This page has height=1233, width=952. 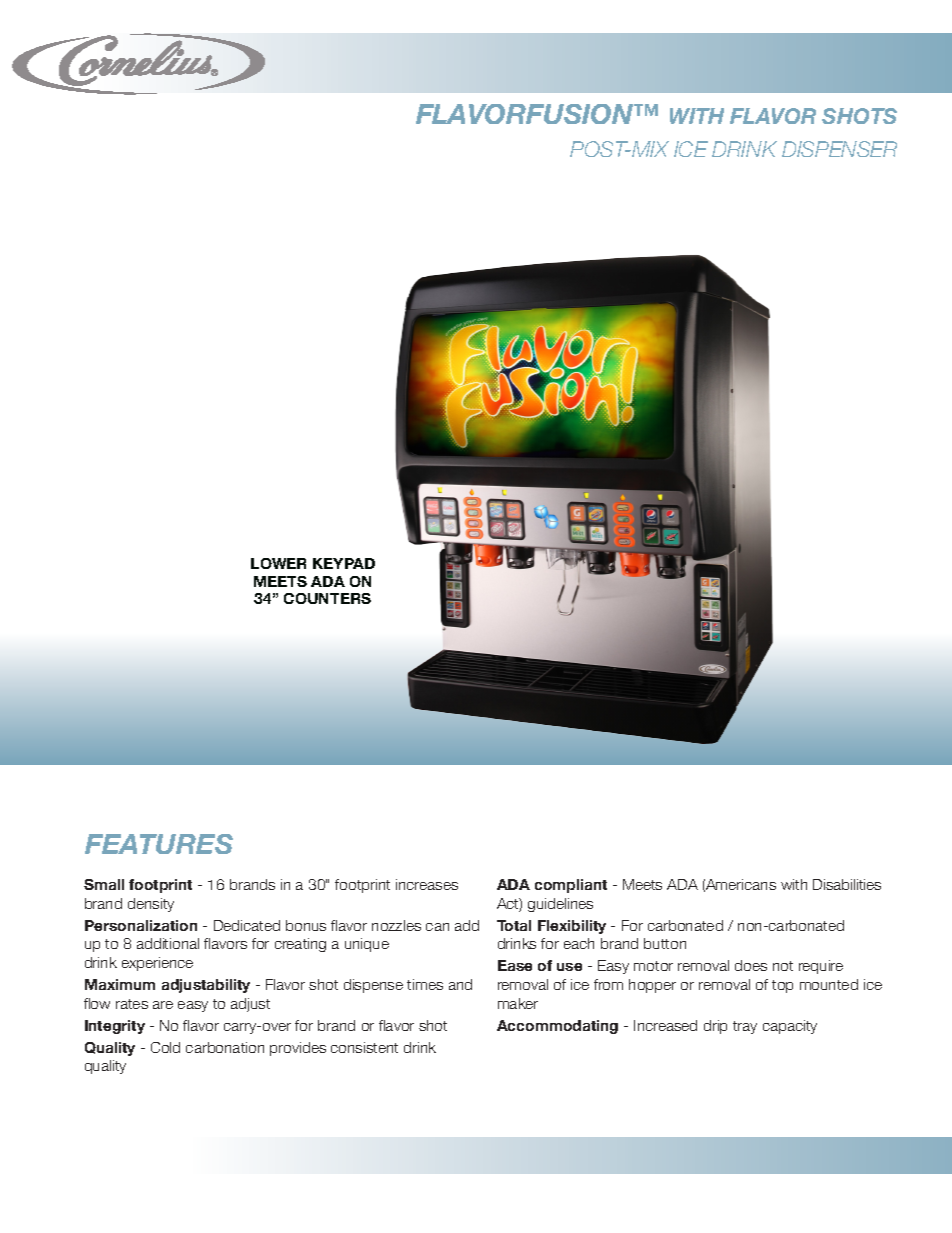 I want to click on Cold, so click(x=165, y=1047).
